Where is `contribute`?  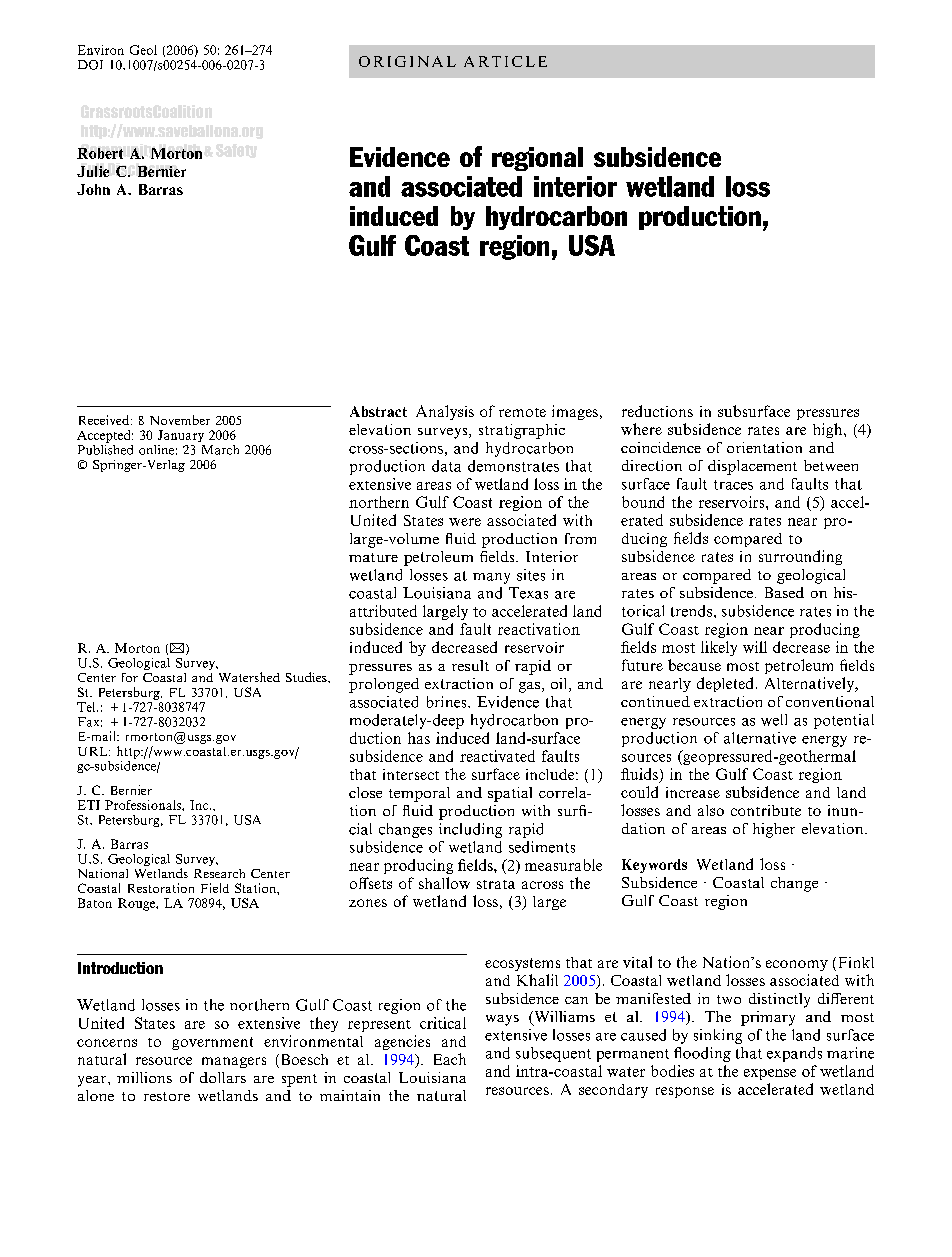 contribute is located at coordinates (766, 810).
